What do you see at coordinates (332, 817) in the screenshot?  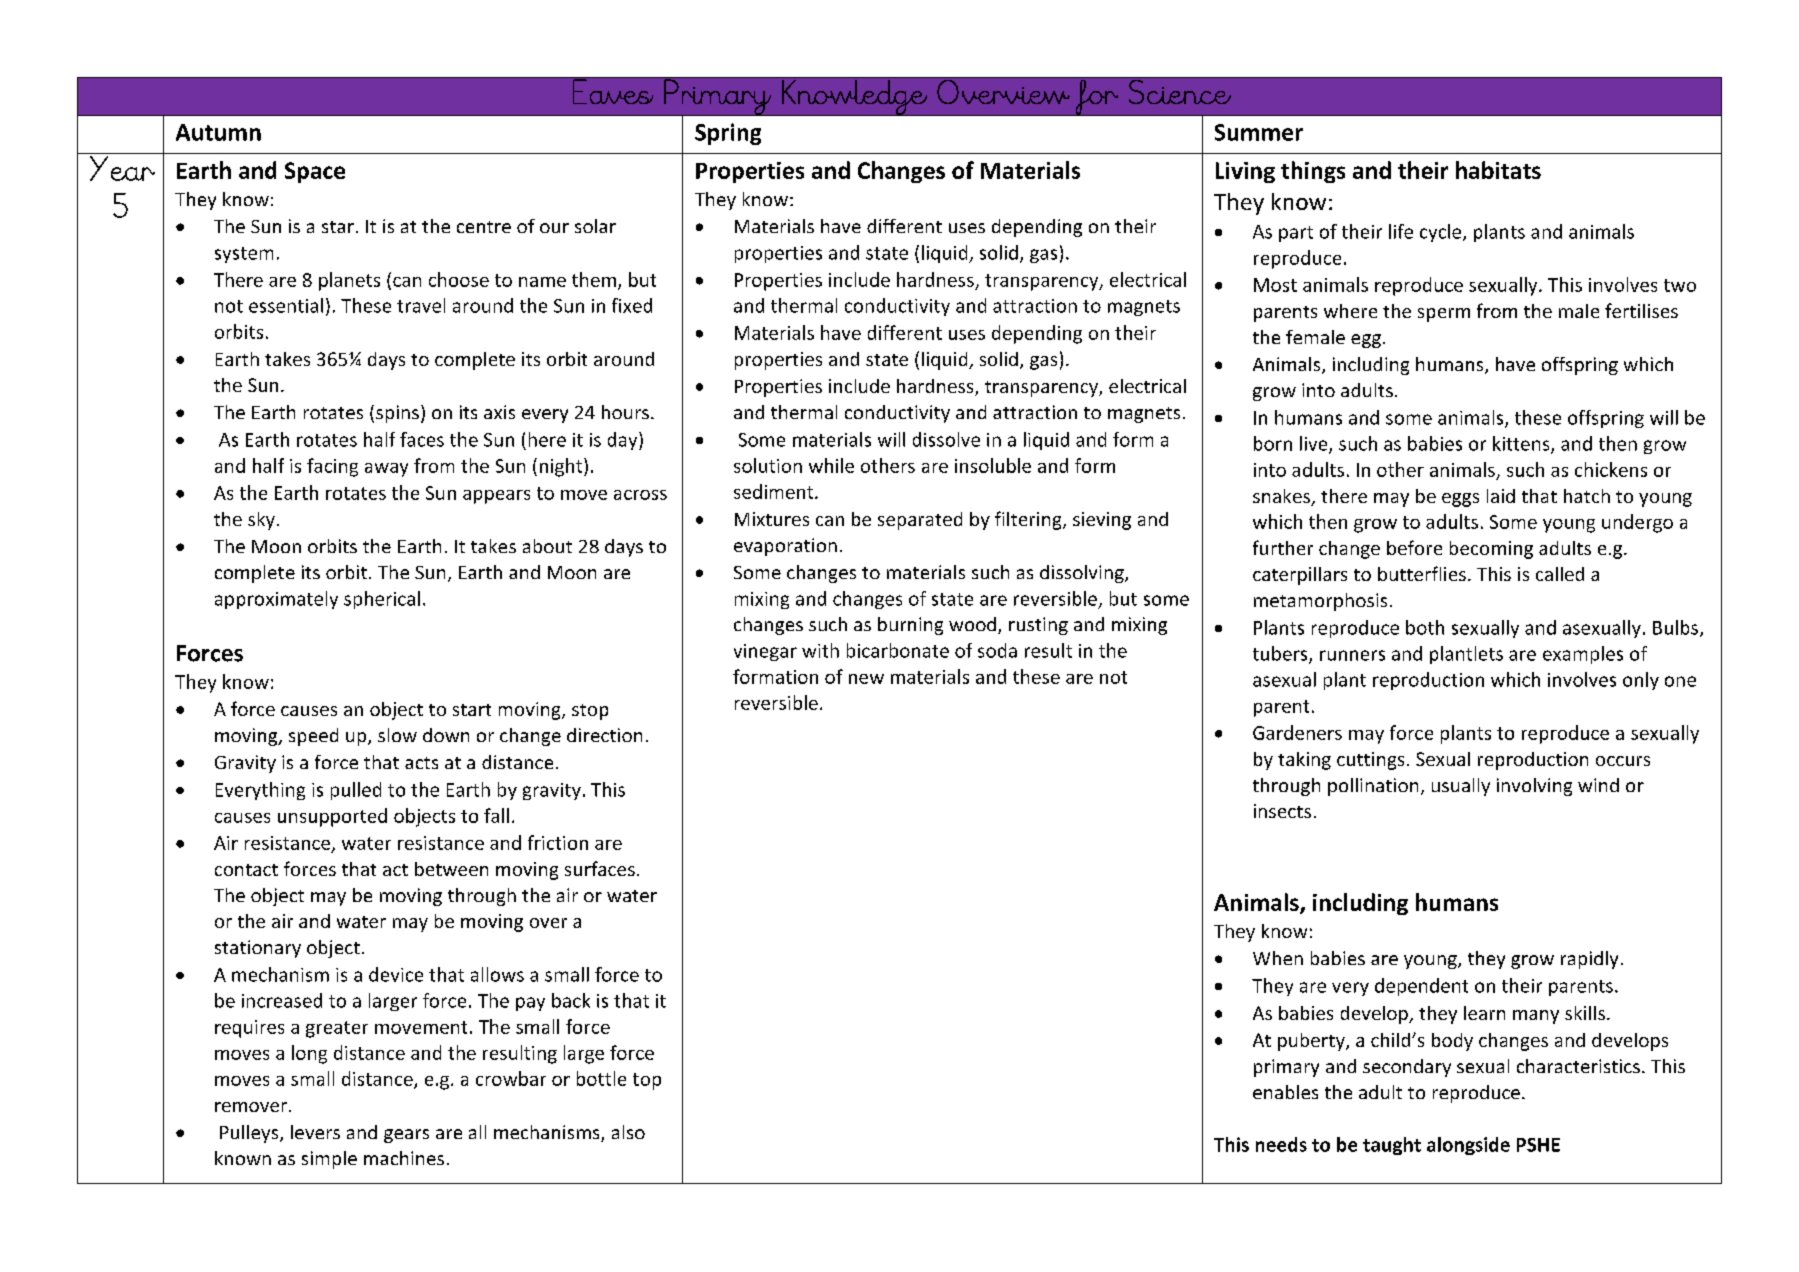 I see `unsupported` at bounding box center [332, 817].
